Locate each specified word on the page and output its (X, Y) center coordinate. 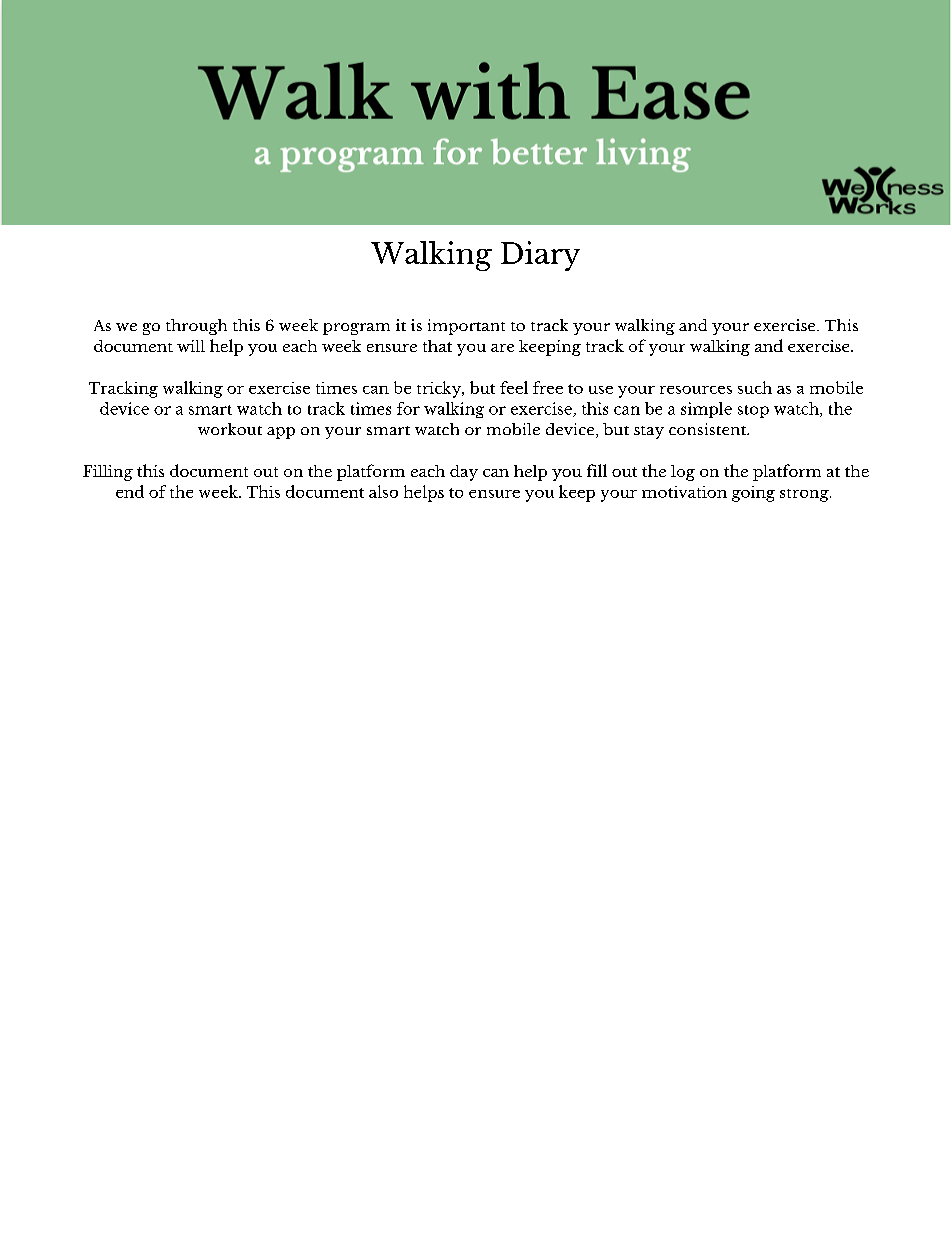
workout (230, 429)
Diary (540, 256)
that (437, 346)
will (191, 346)
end (130, 491)
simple (706, 410)
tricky (440, 389)
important (466, 327)
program (356, 329)
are (502, 348)
